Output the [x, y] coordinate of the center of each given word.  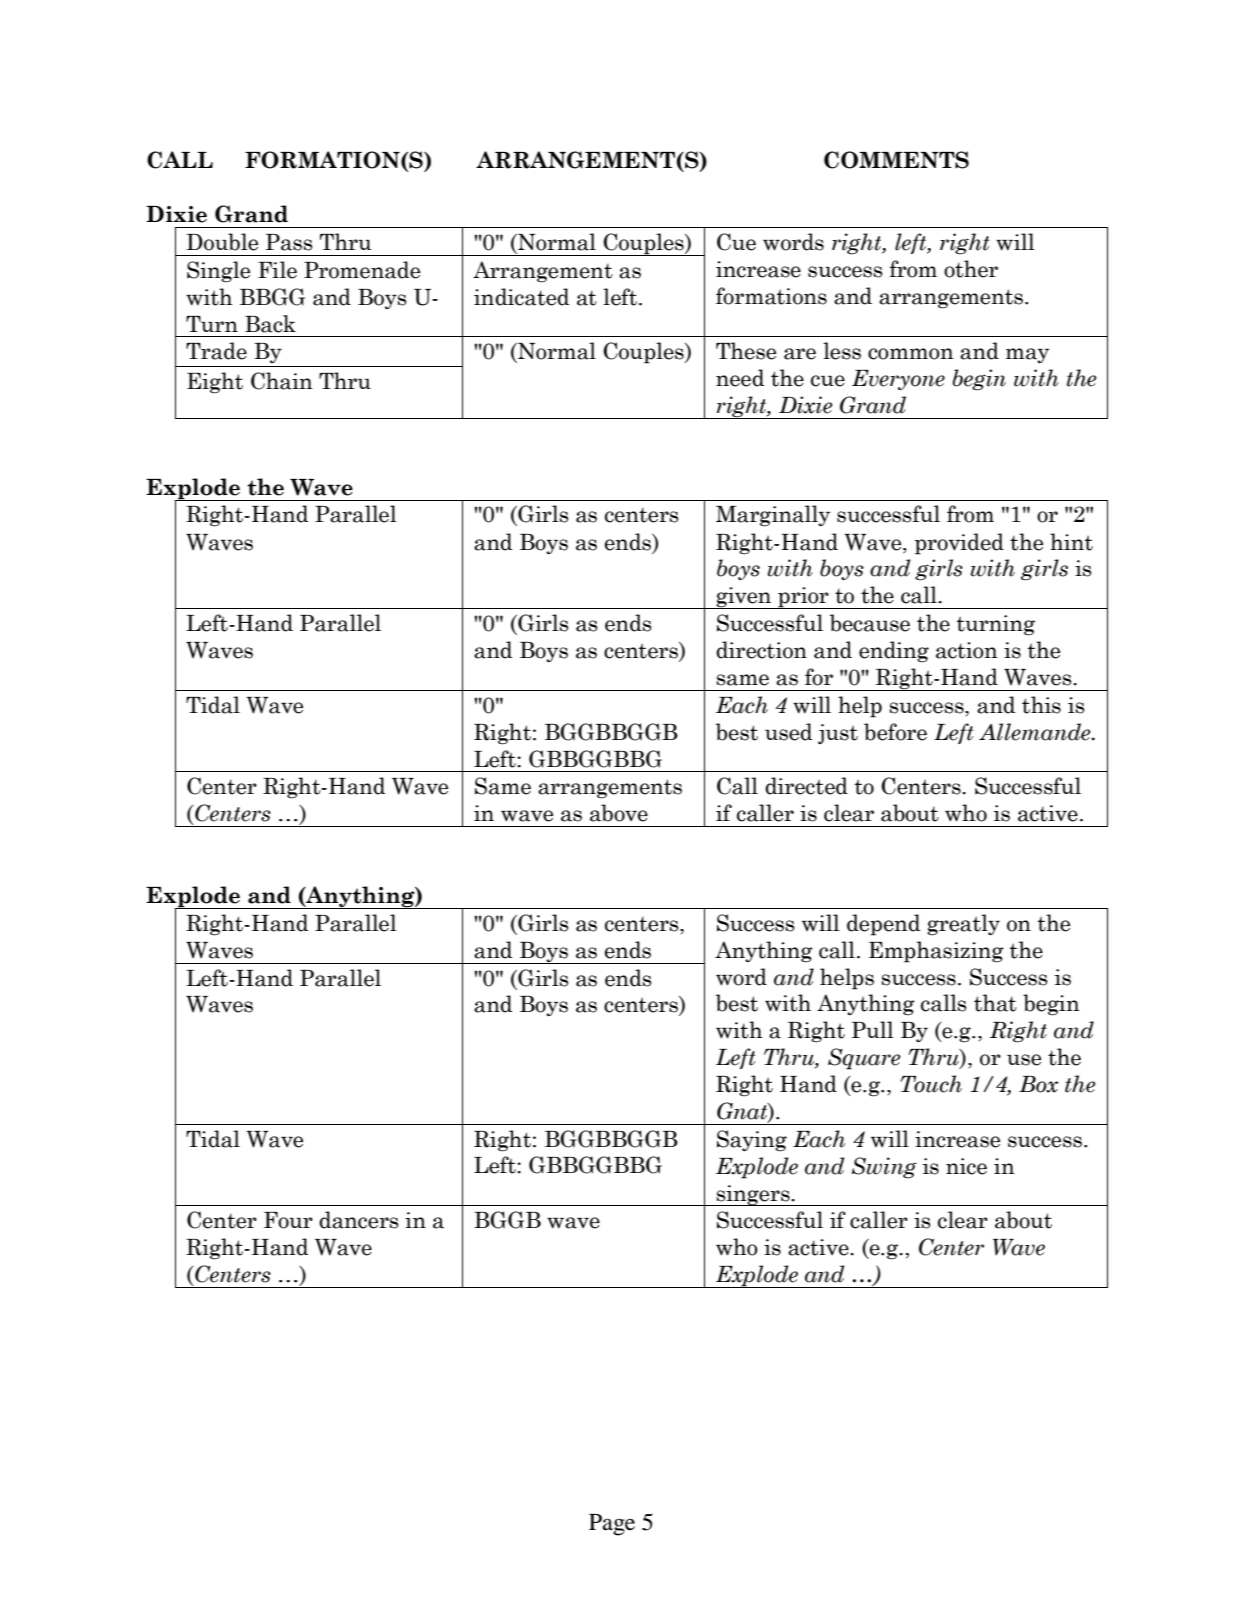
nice [966, 1166]
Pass [289, 242]
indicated [522, 297]
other [971, 269]
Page [612, 1525]
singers [753, 1195]
